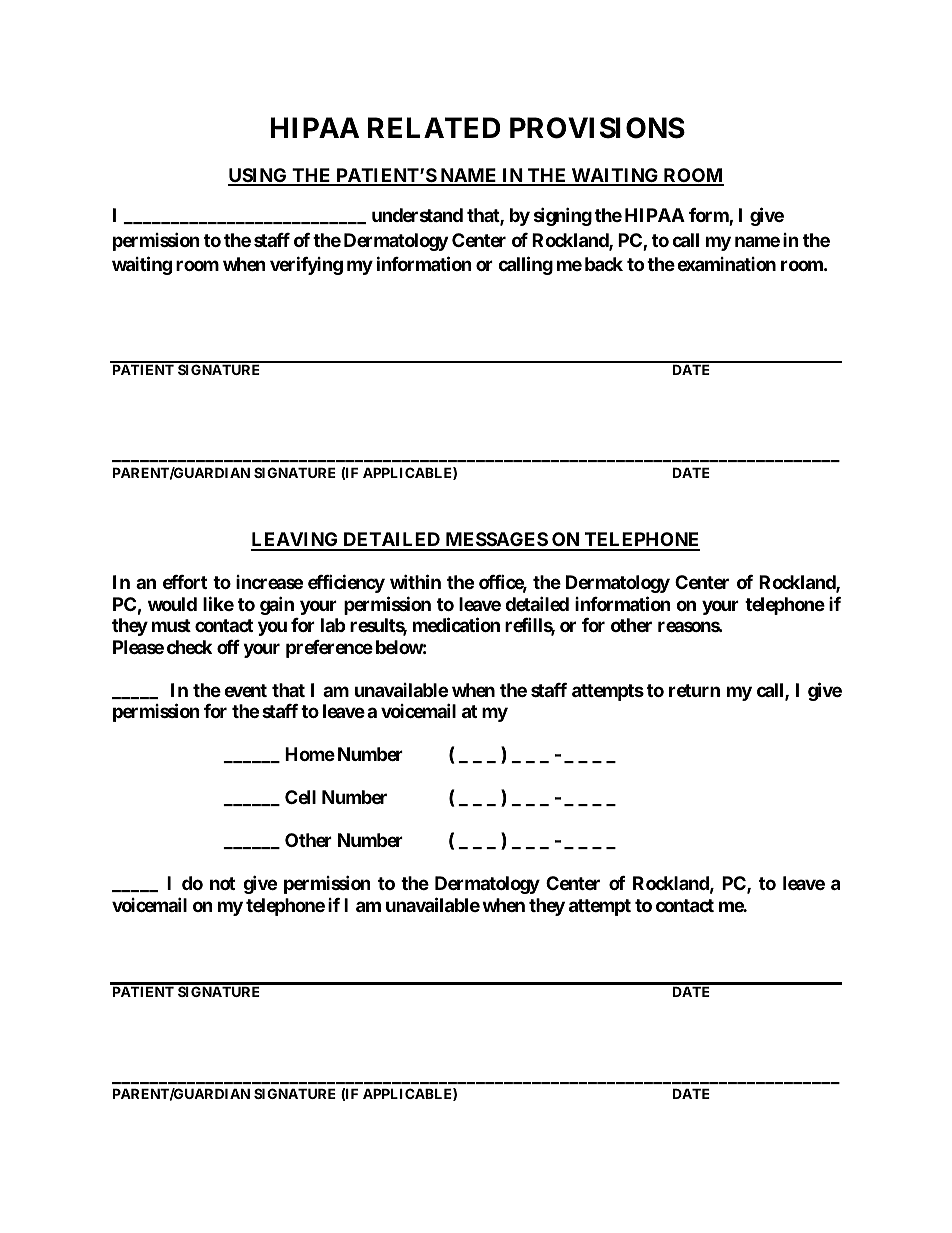 The height and width of the page is (1233, 952). Describe the element at coordinates (694, 690) in the page. I see `return` at that location.
